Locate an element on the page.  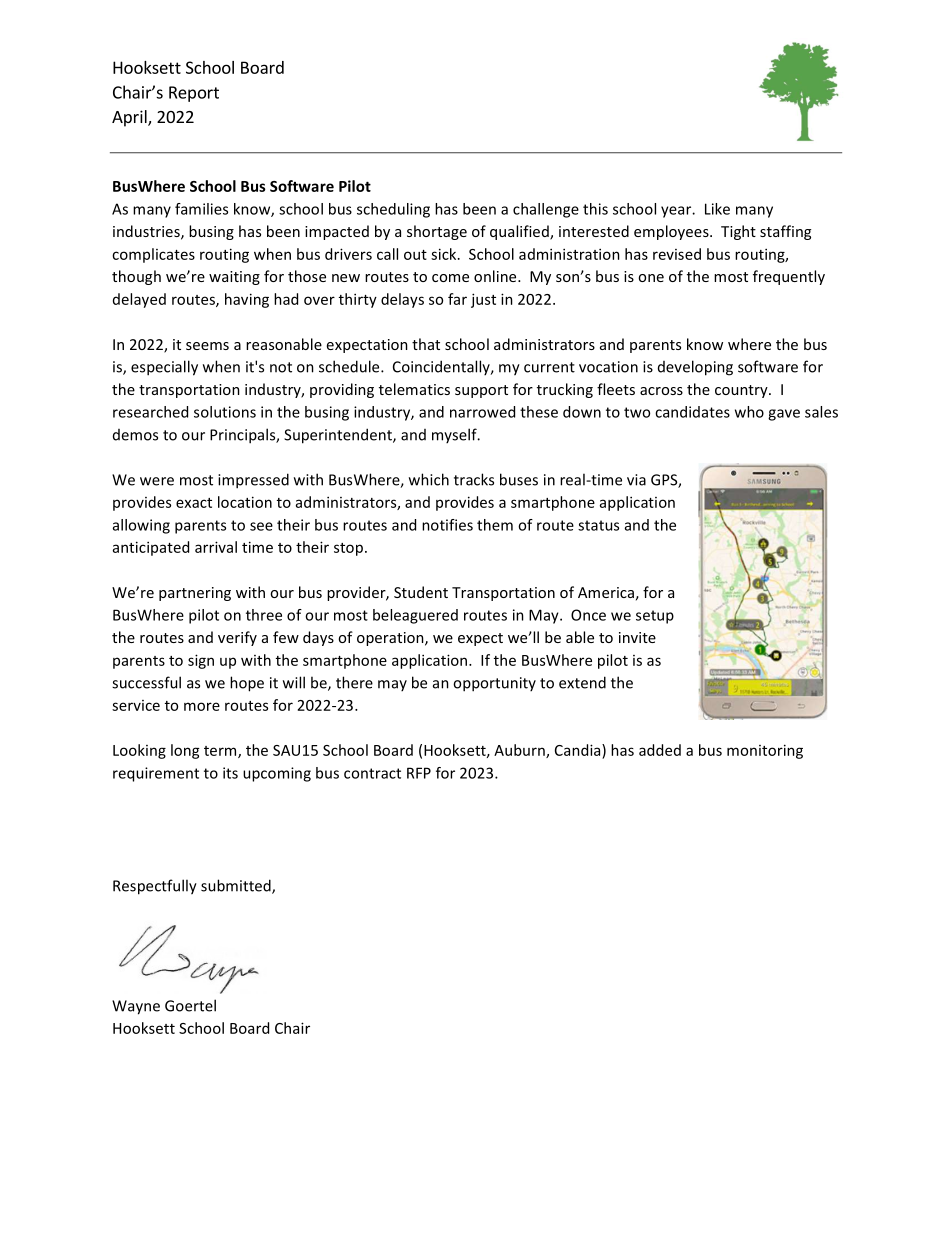
Report is located at coordinates (194, 94).
